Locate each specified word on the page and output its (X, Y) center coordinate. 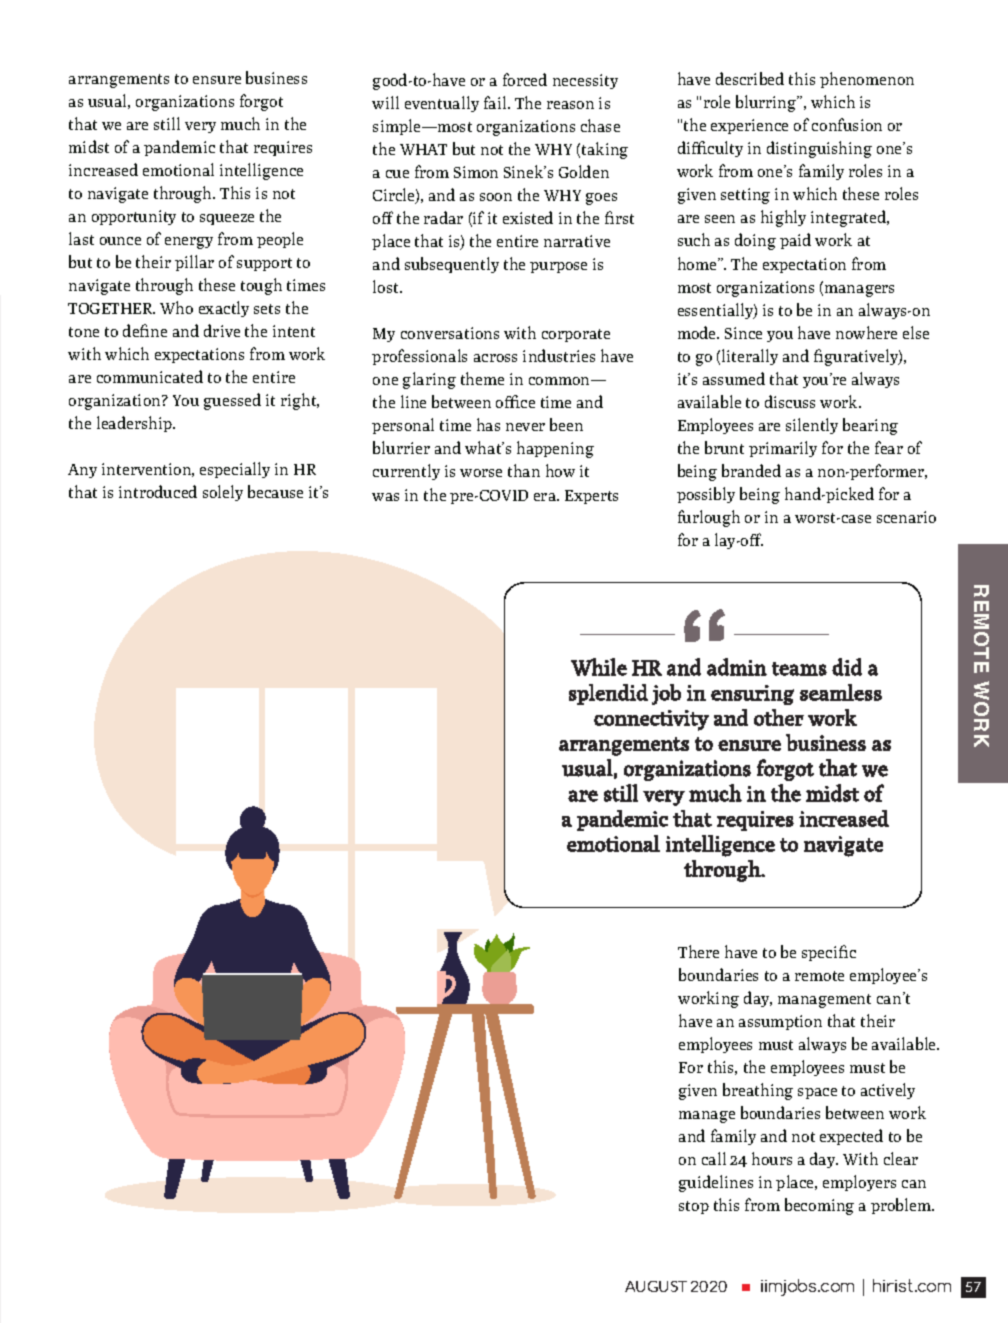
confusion (847, 124)
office (515, 401)
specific (829, 953)
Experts (591, 497)
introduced (158, 491)
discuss (790, 401)
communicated (150, 376)
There (698, 951)
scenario (906, 517)
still (167, 123)
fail (496, 102)
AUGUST (656, 1286)
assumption (780, 1022)
